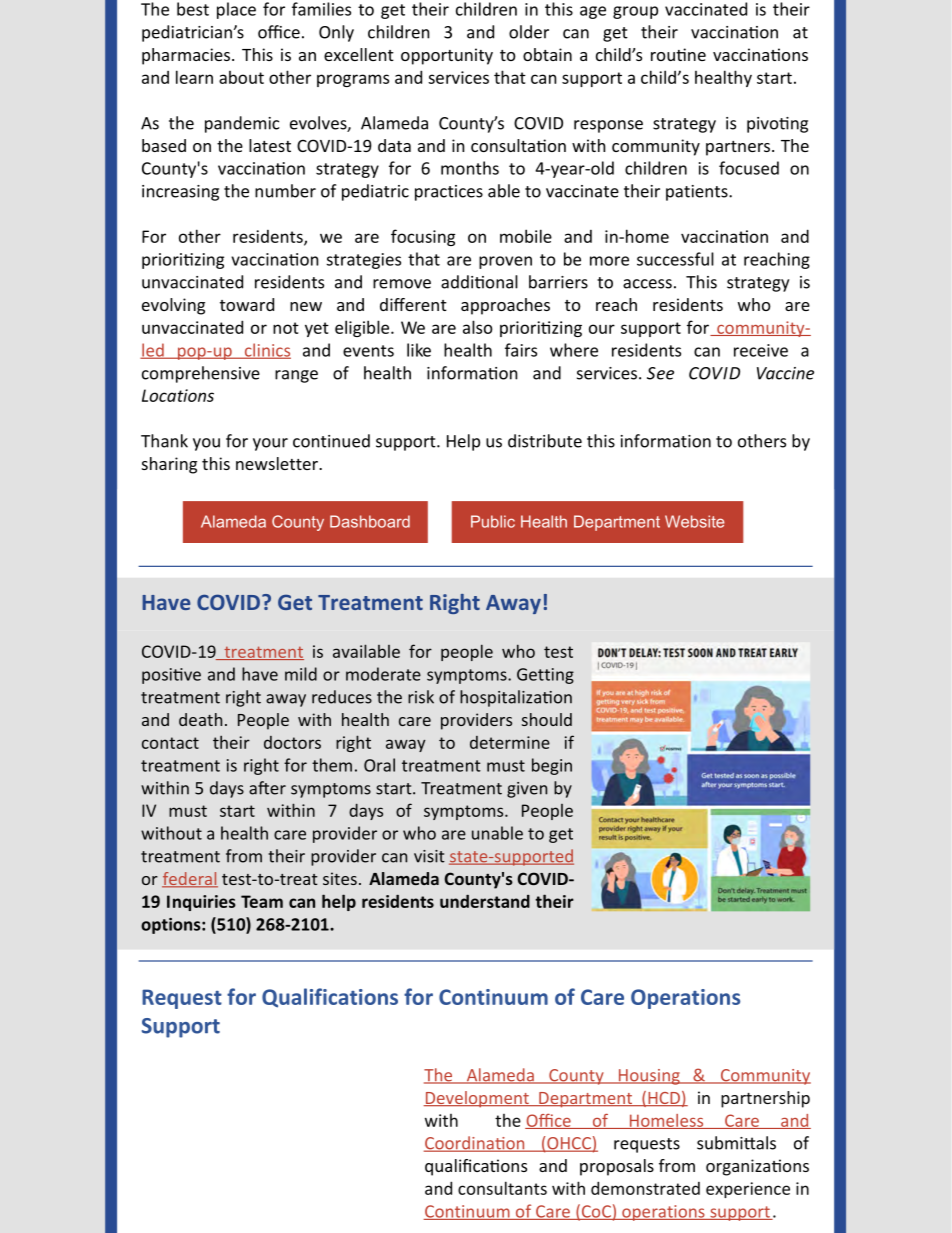  What do you see at coordinates (477, 1099) in the page?
I see `Development` at bounding box center [477, 1099].
